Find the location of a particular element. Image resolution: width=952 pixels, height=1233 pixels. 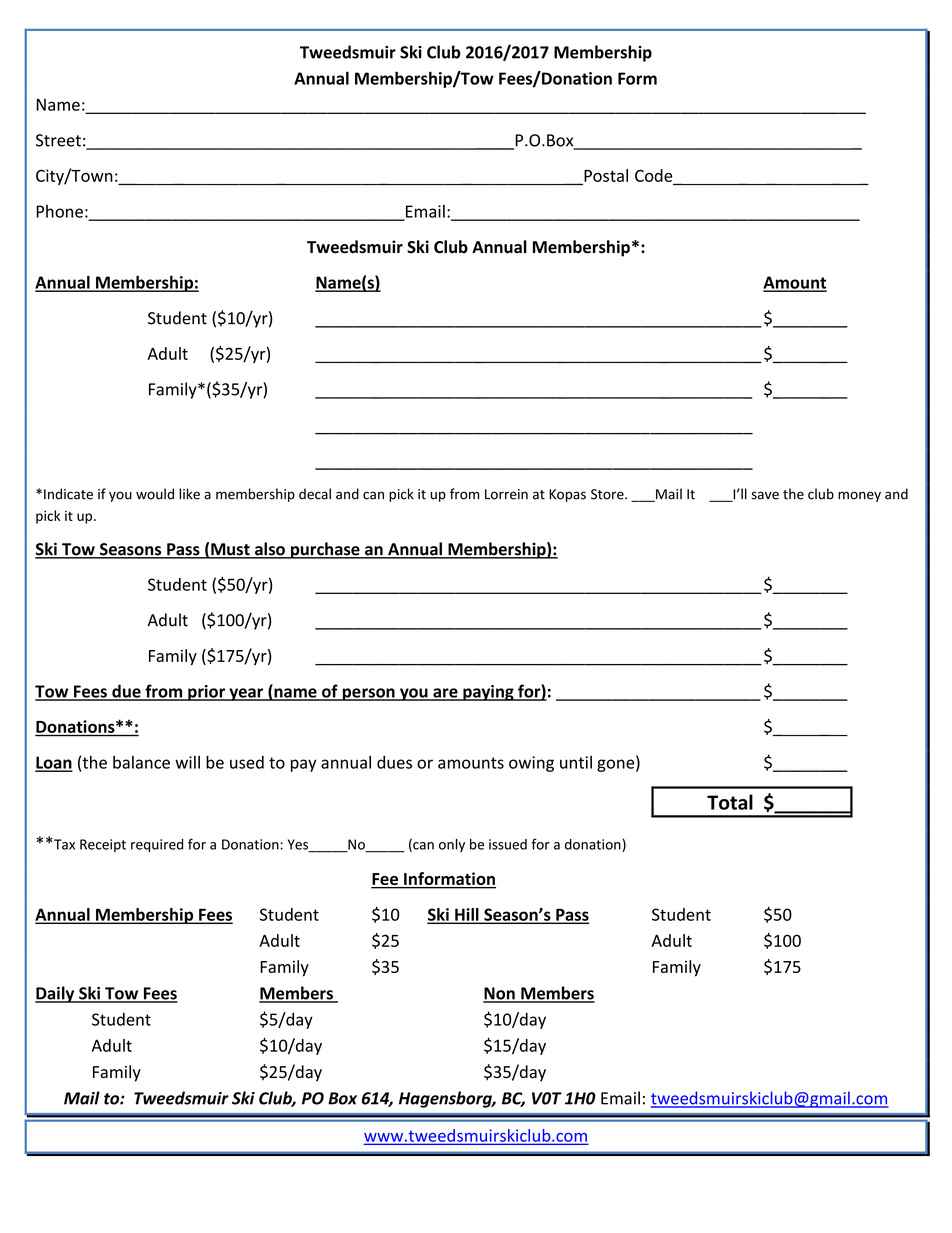

Non is located at coordinates (500, 994).
